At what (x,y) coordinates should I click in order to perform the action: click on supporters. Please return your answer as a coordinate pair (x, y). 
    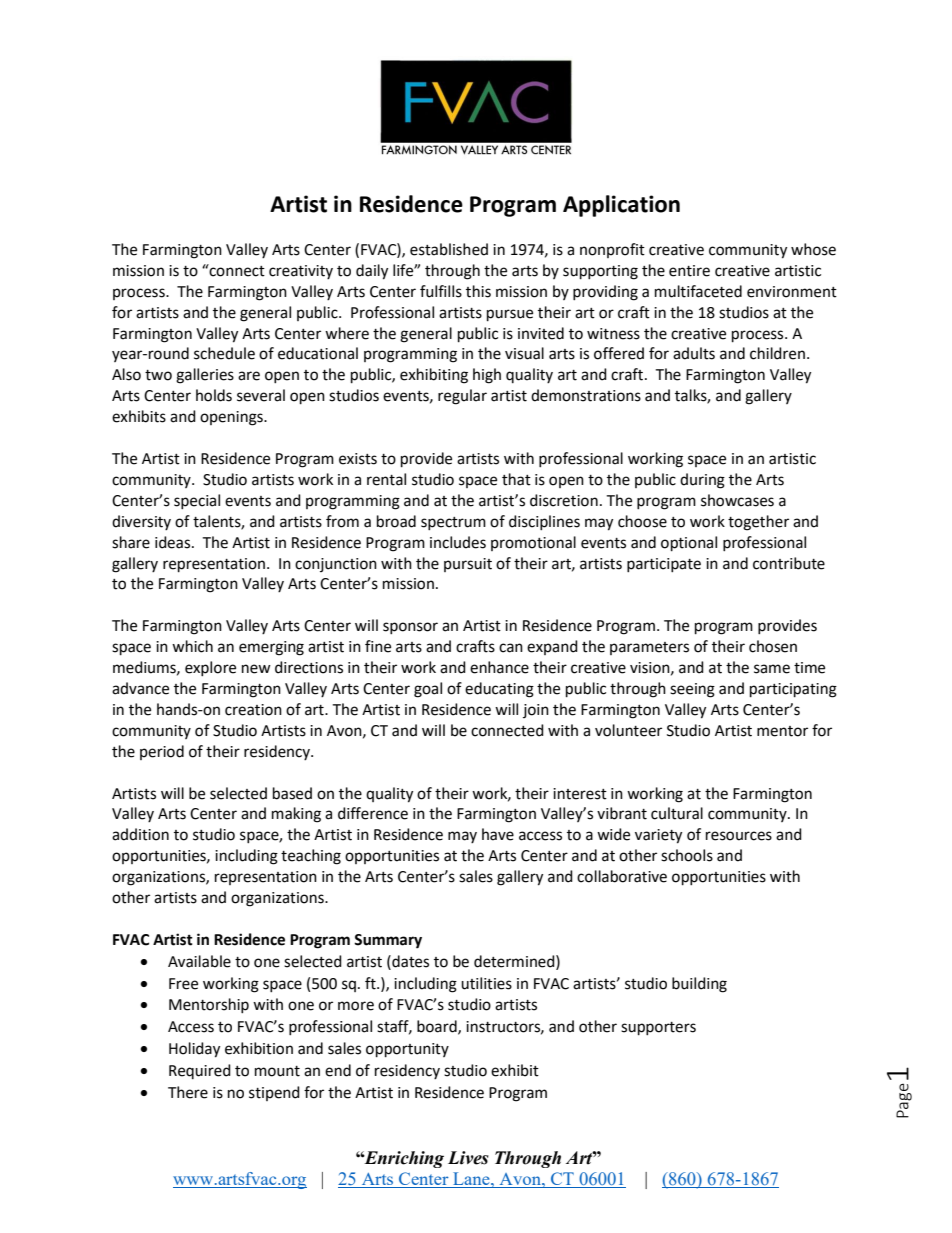
    Looking at the image, I should click on (658, 1029).
